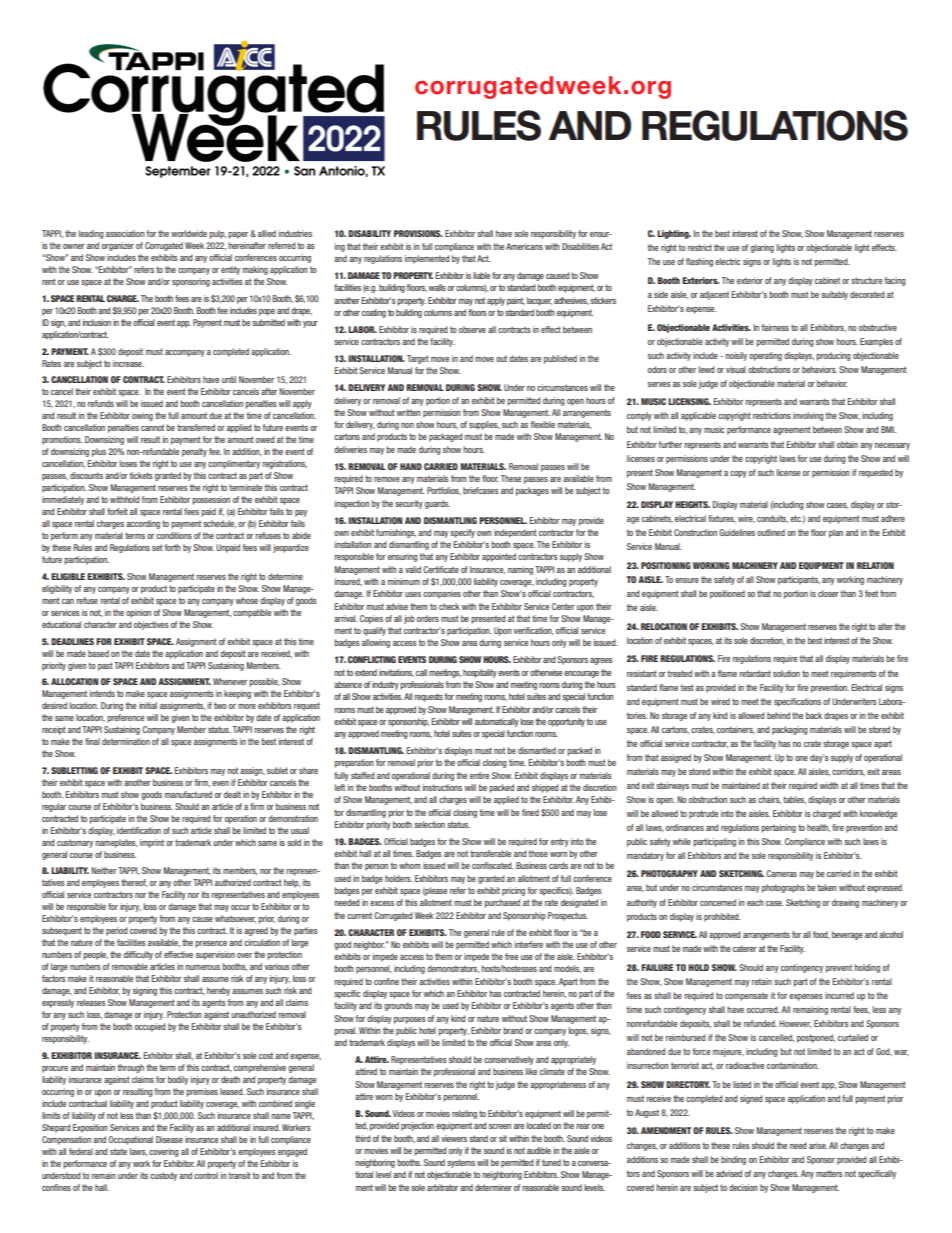  I want to click on tickets, so click(141, 475).
